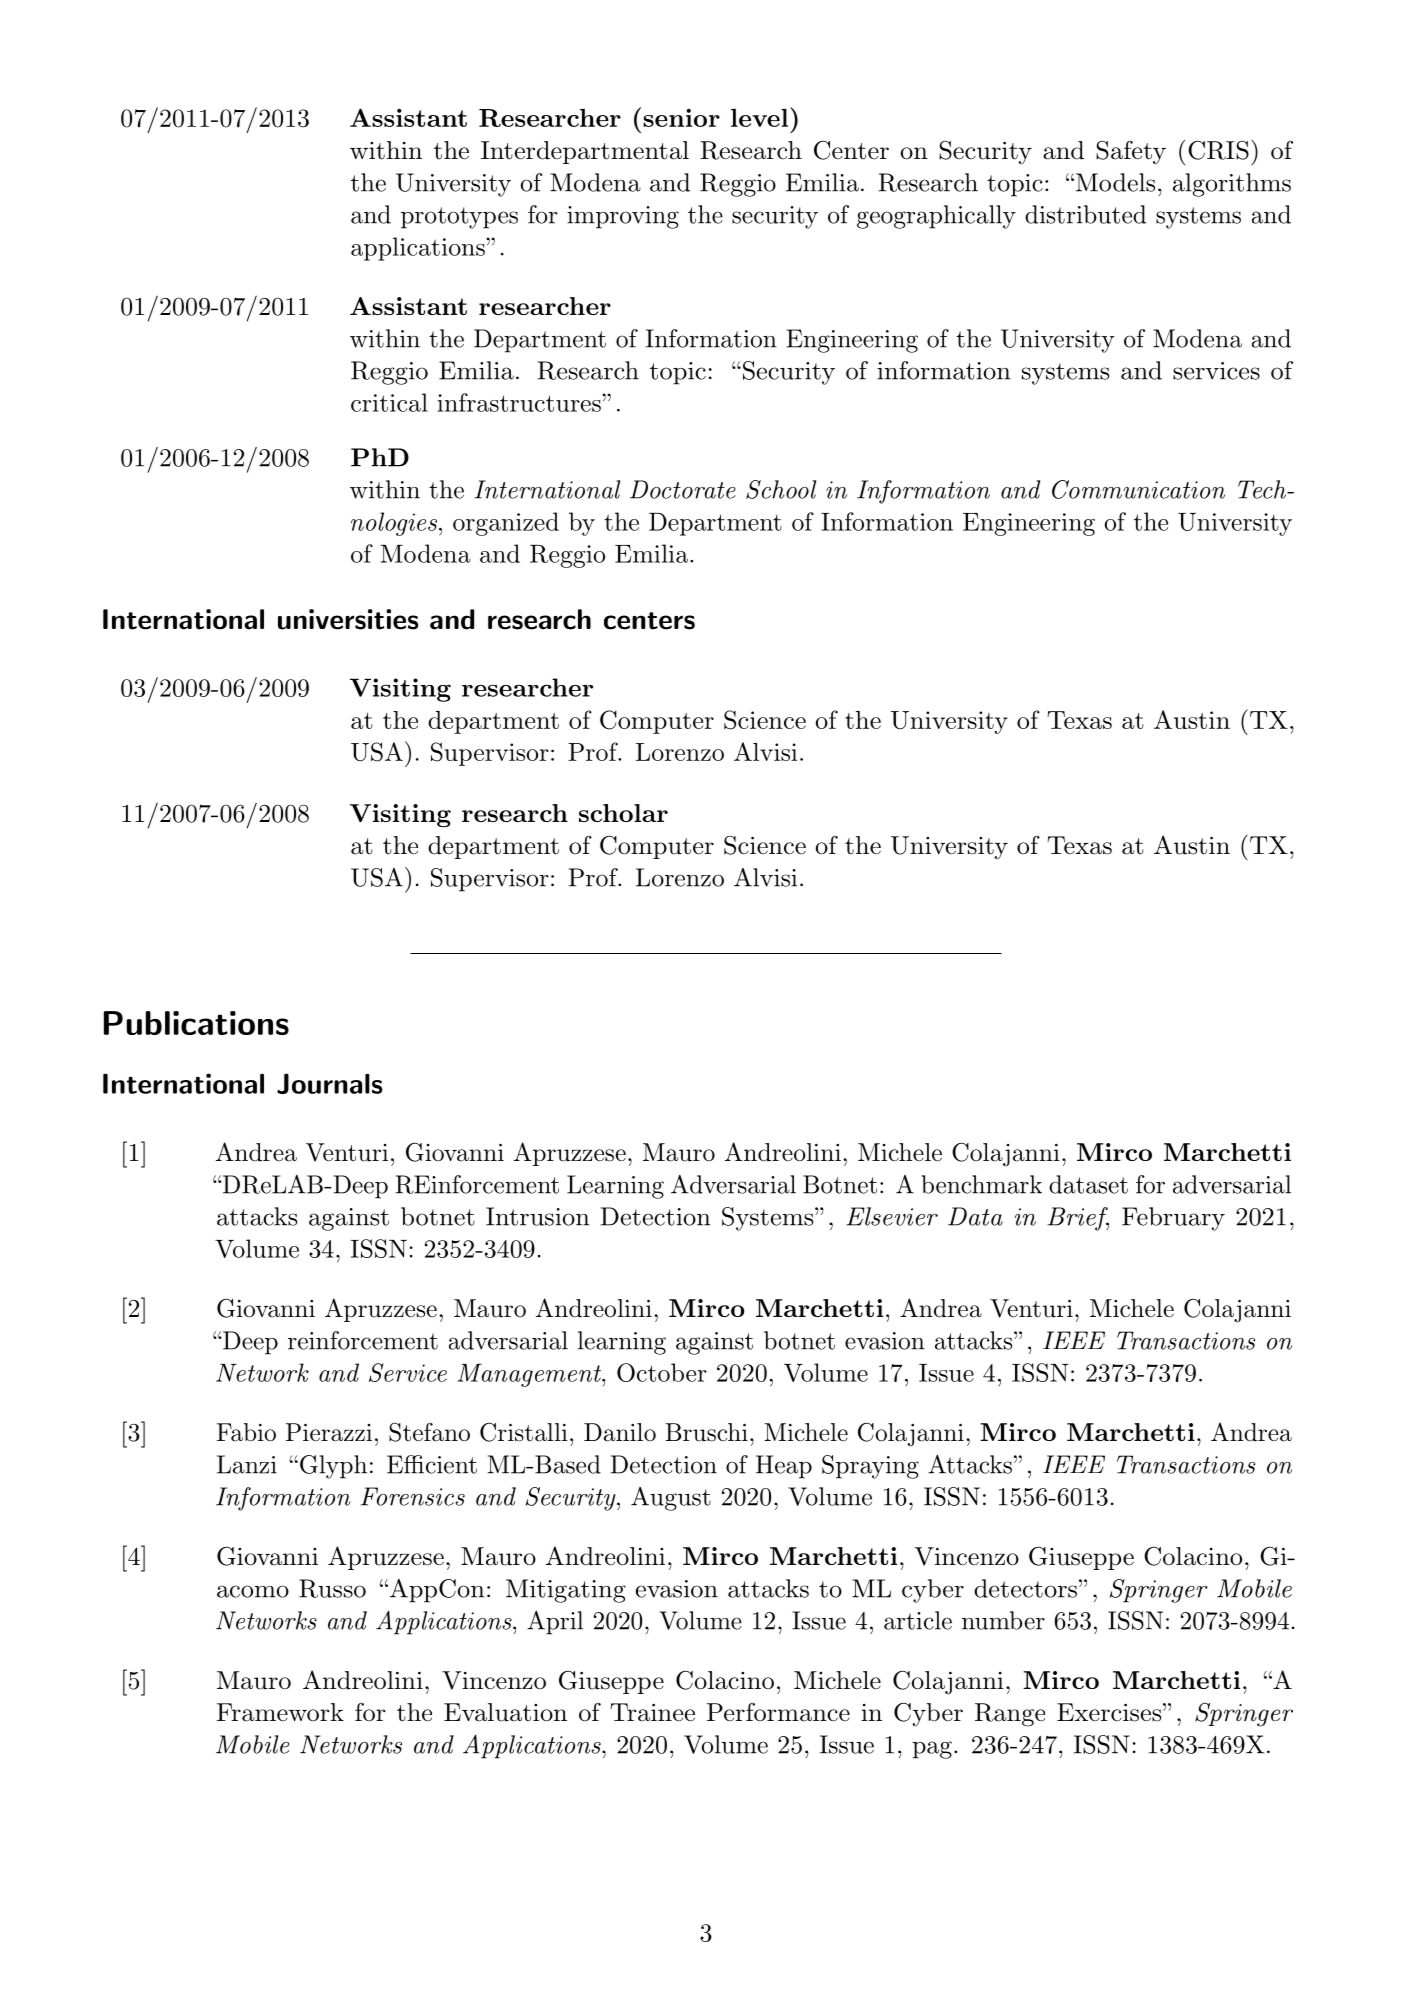 The height and width of the screenshot is (1997, 1412). I want to click on benchmark, so click(981, 1184).
